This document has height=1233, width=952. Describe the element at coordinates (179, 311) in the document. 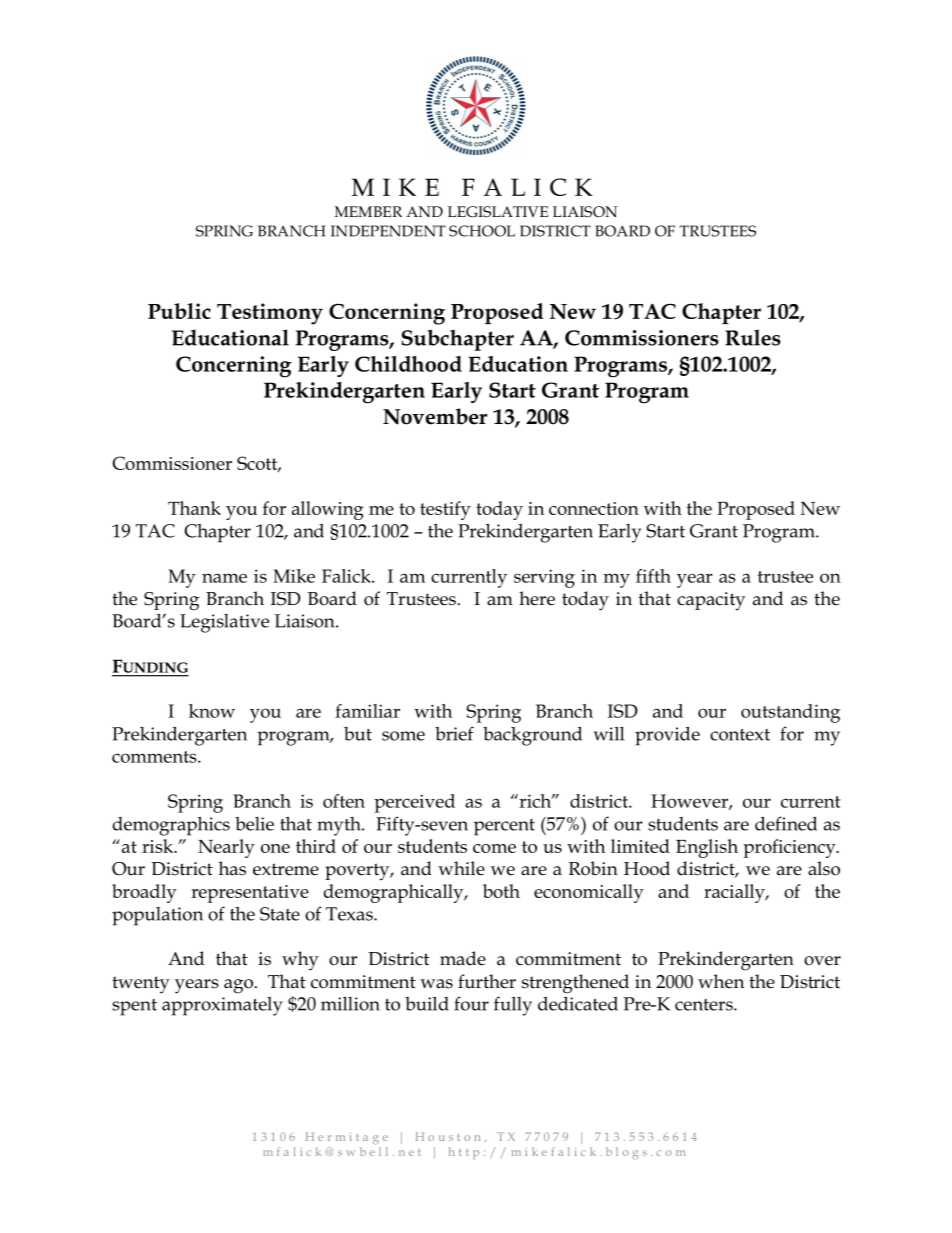

I see `Public` at that location.
